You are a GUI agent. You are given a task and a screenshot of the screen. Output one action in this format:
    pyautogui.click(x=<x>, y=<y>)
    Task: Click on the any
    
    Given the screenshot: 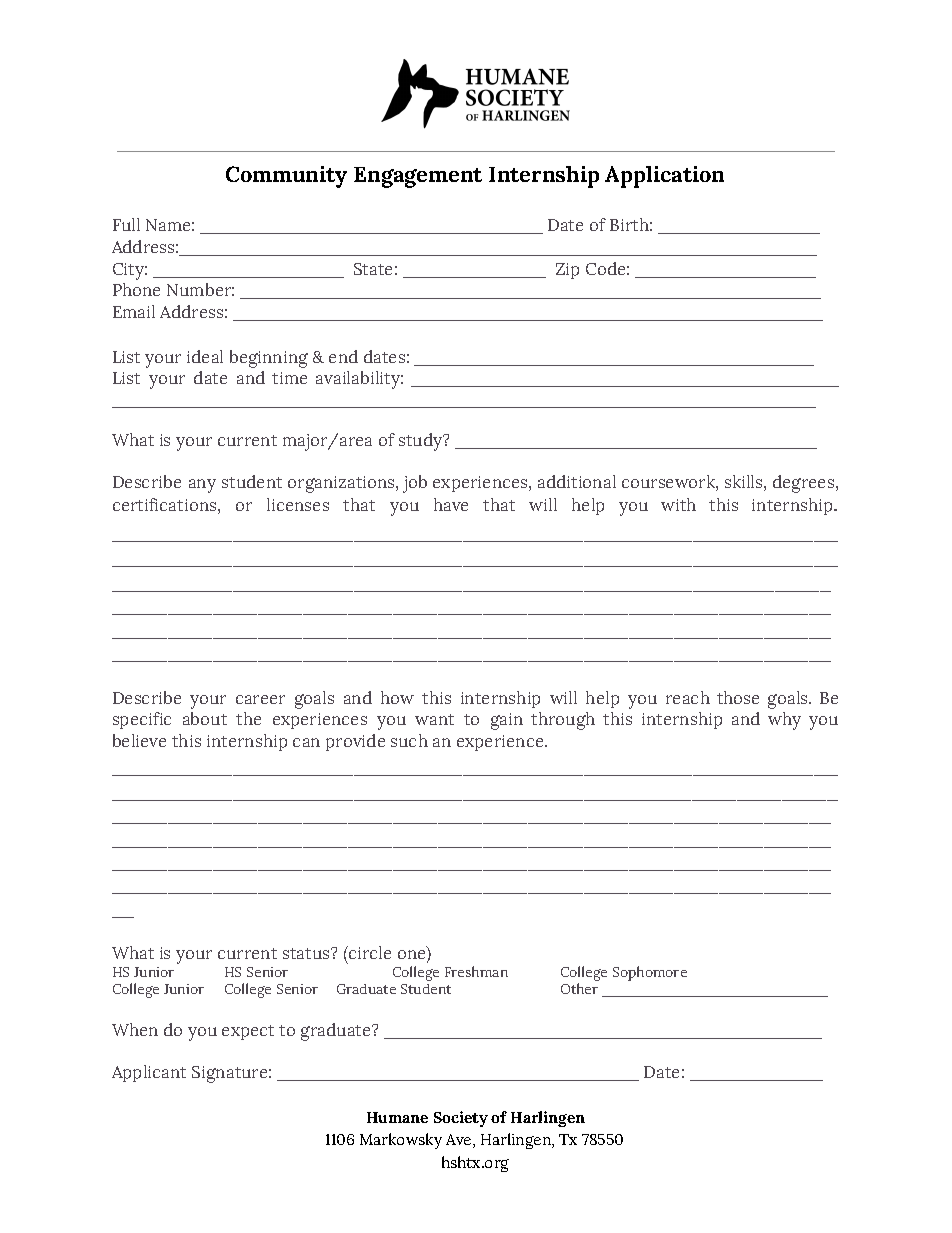 What is the action you would take?
    pyautogui.click(x=202, y=486)
